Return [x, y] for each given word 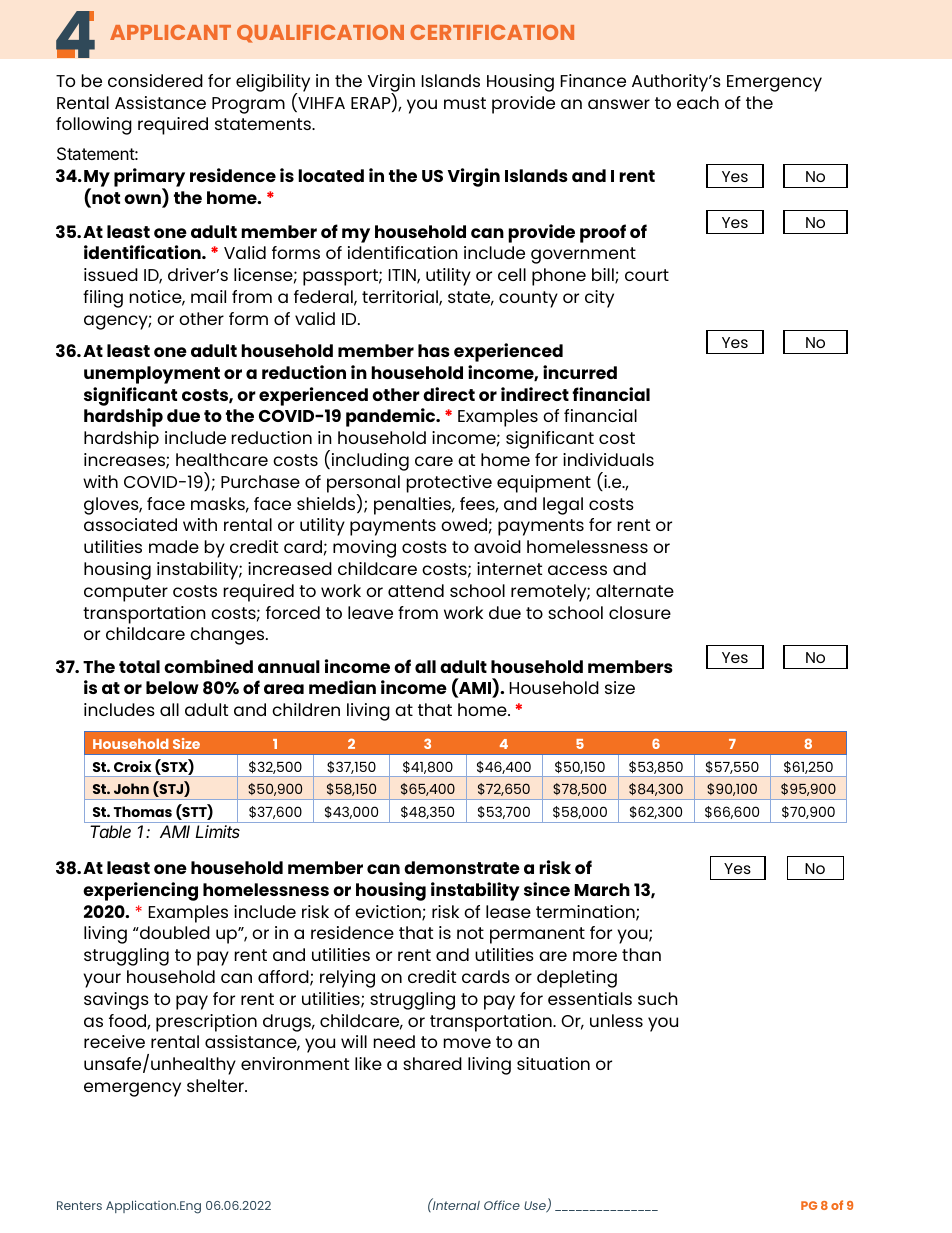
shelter [216, 1085]
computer [126, 593]
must [465, 103]
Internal [455, 1204]
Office [502, 1205]
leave [370, 612]
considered [155, 80]
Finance [593, 80]
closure [640, 612]
